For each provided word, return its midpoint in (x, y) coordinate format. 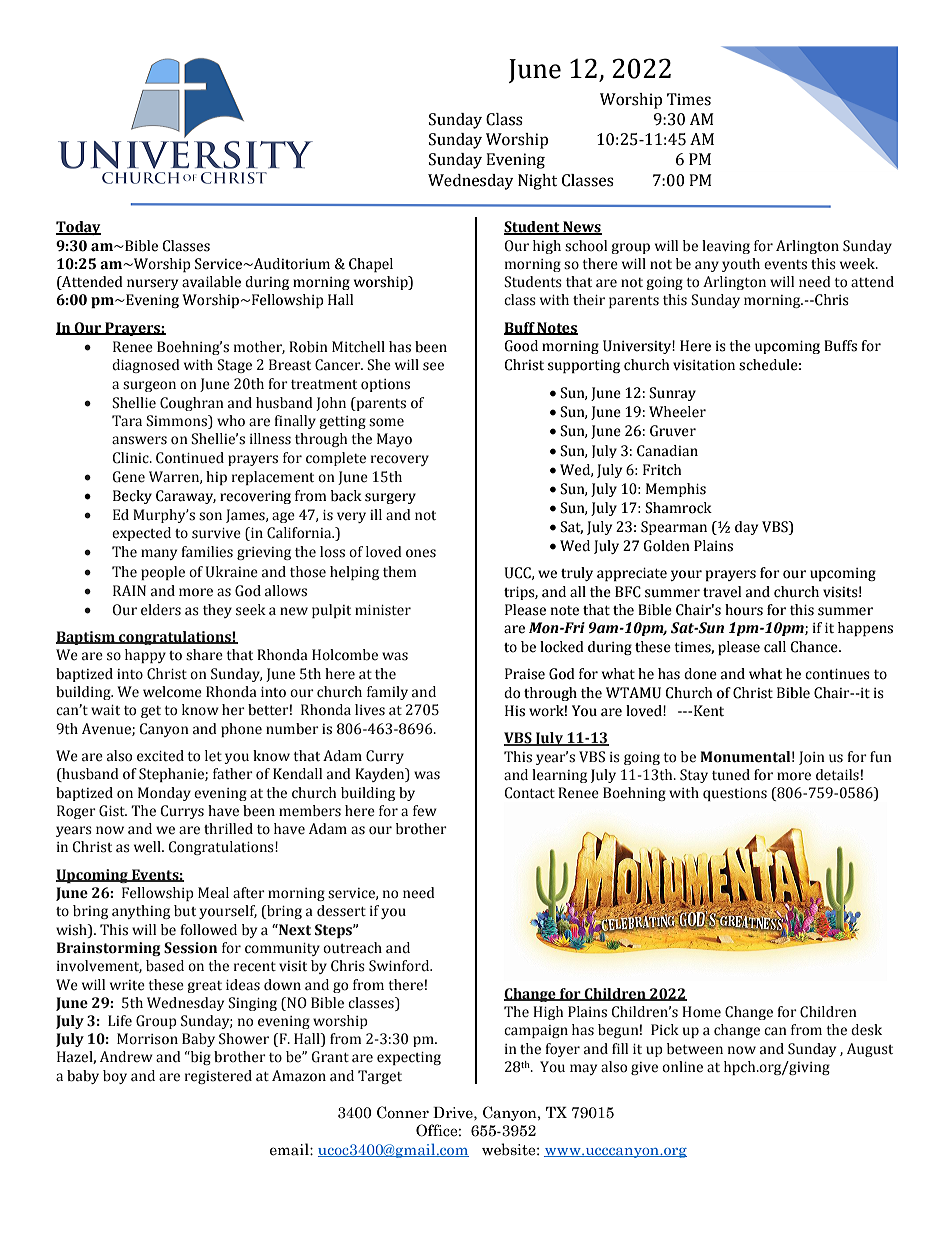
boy (115, 1077)
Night (537, 182)
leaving (726, 247)
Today (78, 228)
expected (141, 534)
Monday (164, 794)
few (425, 811)
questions (735, 794)
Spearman (674, 528)
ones (421, 553)
